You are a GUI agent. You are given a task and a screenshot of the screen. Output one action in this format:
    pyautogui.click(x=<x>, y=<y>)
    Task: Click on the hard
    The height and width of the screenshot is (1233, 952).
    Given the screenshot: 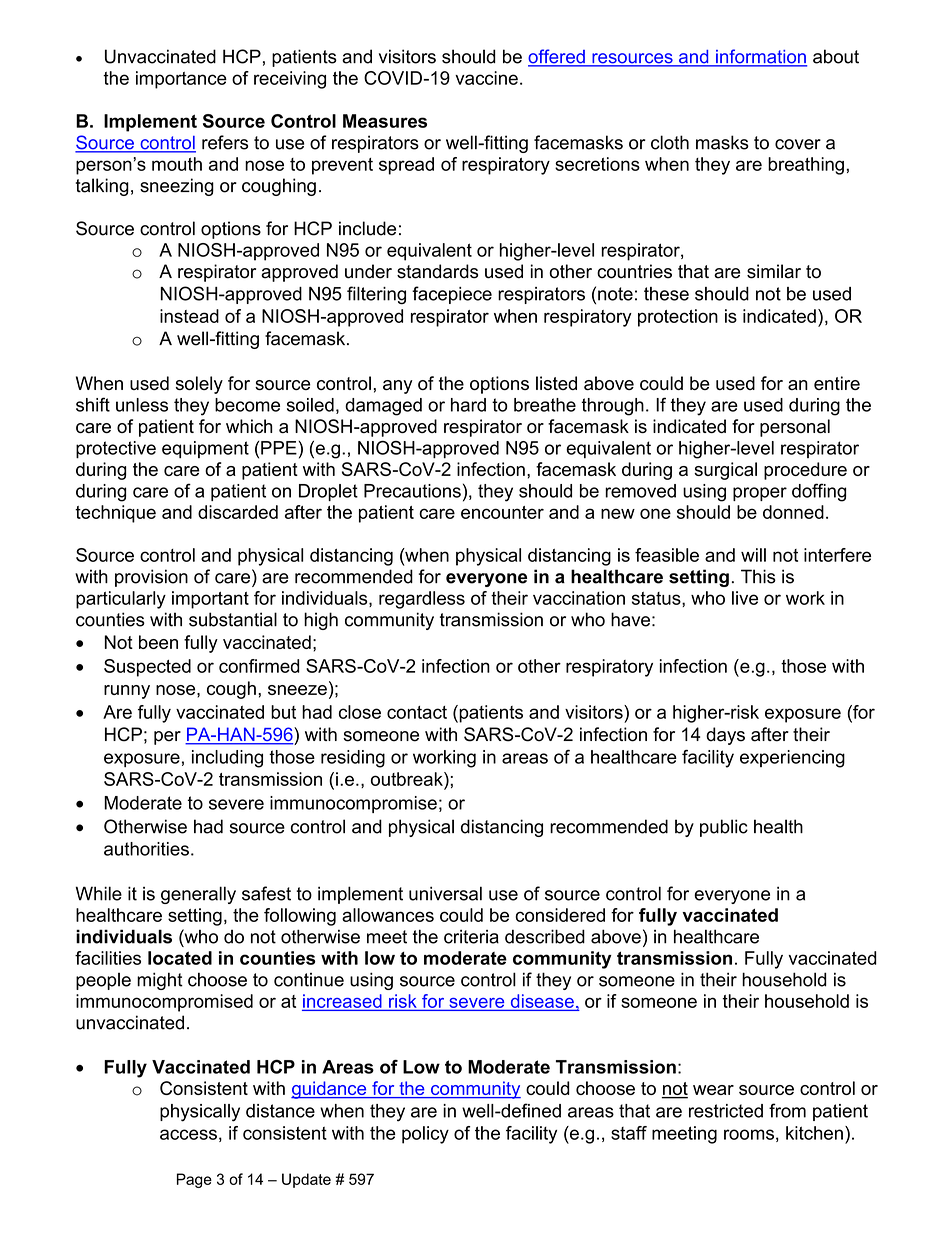 What is the action you would take?
    pyautogui.click(x=468, y=405)
